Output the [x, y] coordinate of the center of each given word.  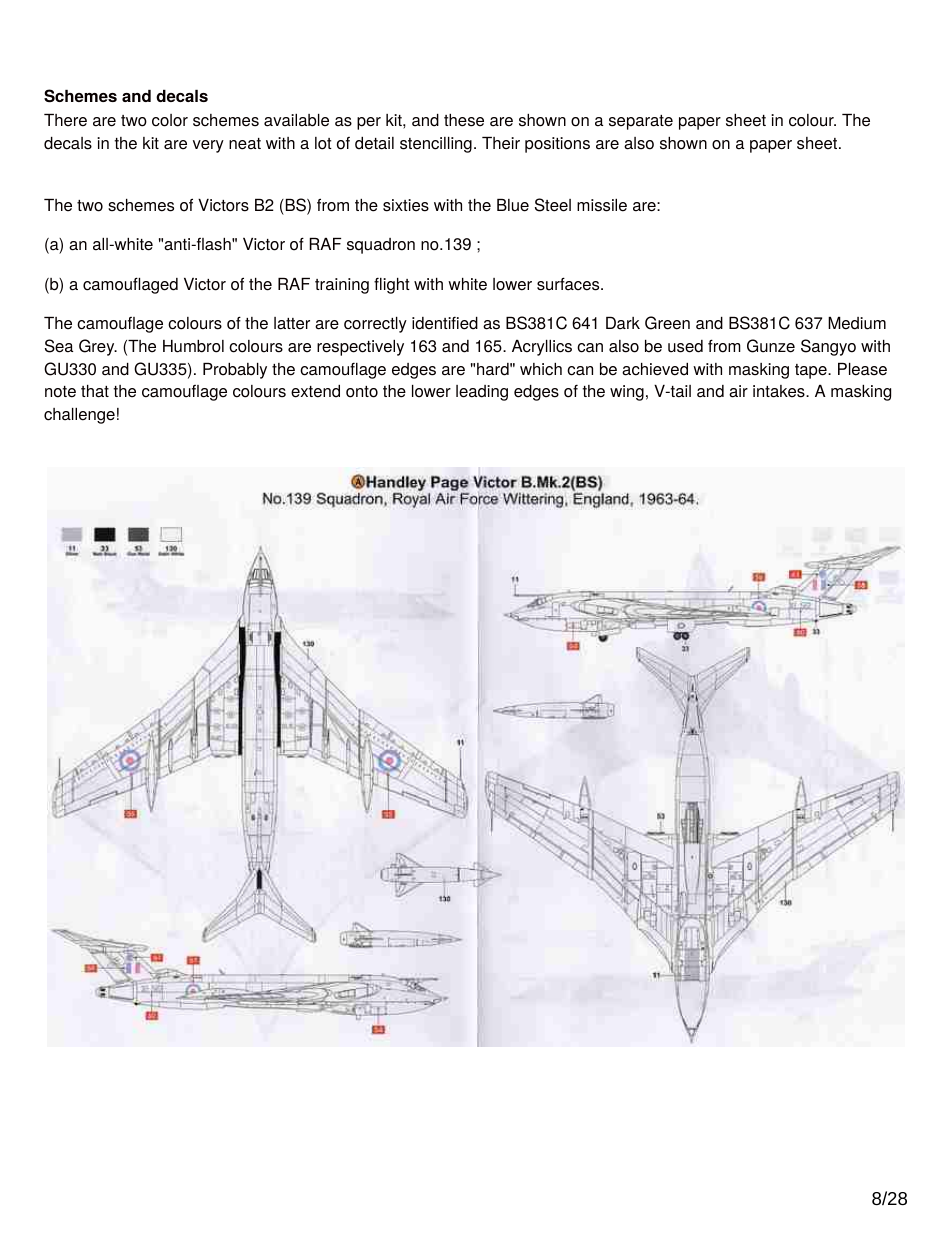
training [342, 286]
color [170, 120]
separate [641, 122]
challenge [79, 416]
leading [482, 393]
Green [667, 323]
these [464, 120]
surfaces [569, 284]
